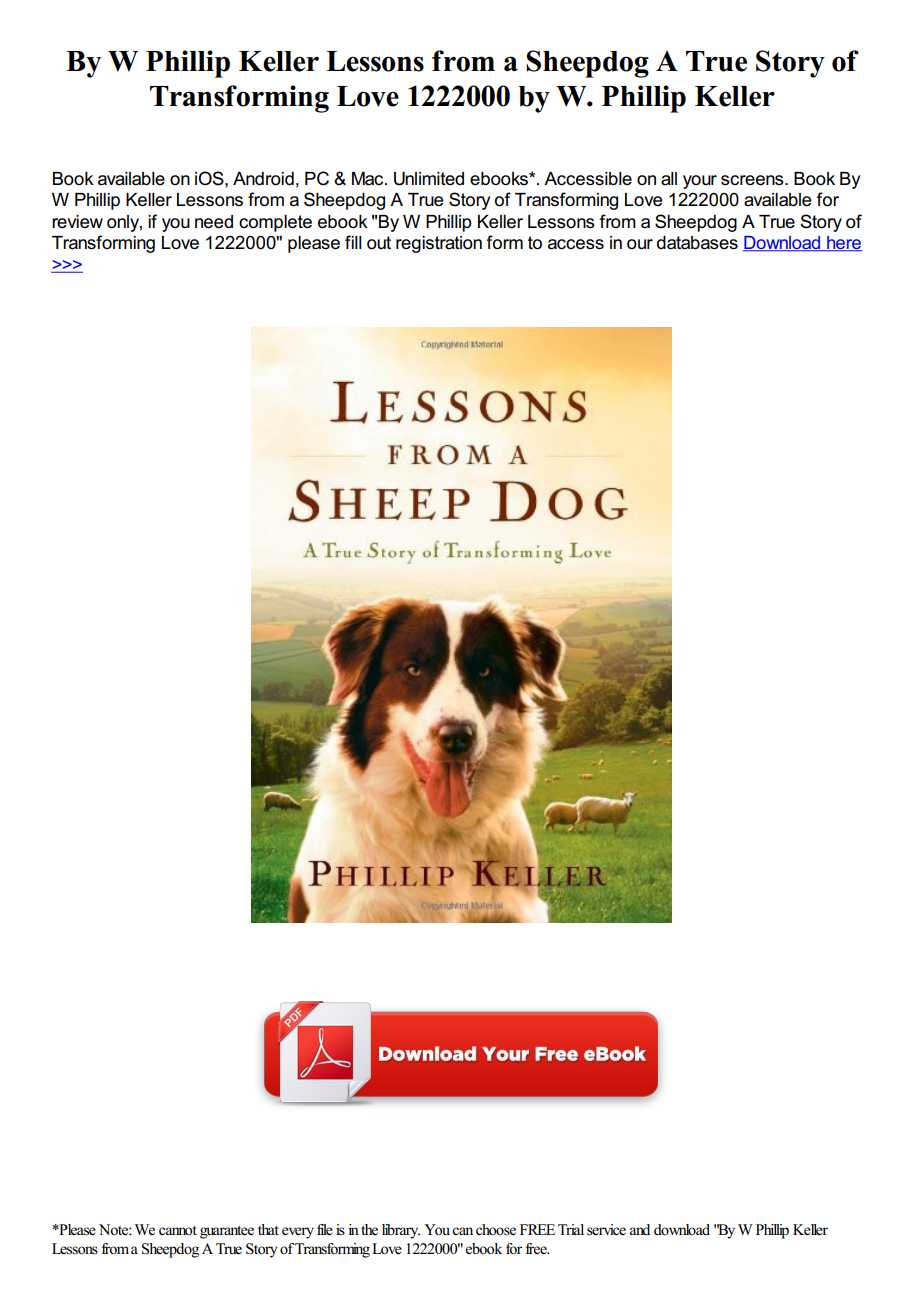 Image resolution: width=924 pixels, height=1308 pixels. What do you see at coordinates (697, 243) in the screenshot?
I see `databases` at bounding box center [697, 243].
